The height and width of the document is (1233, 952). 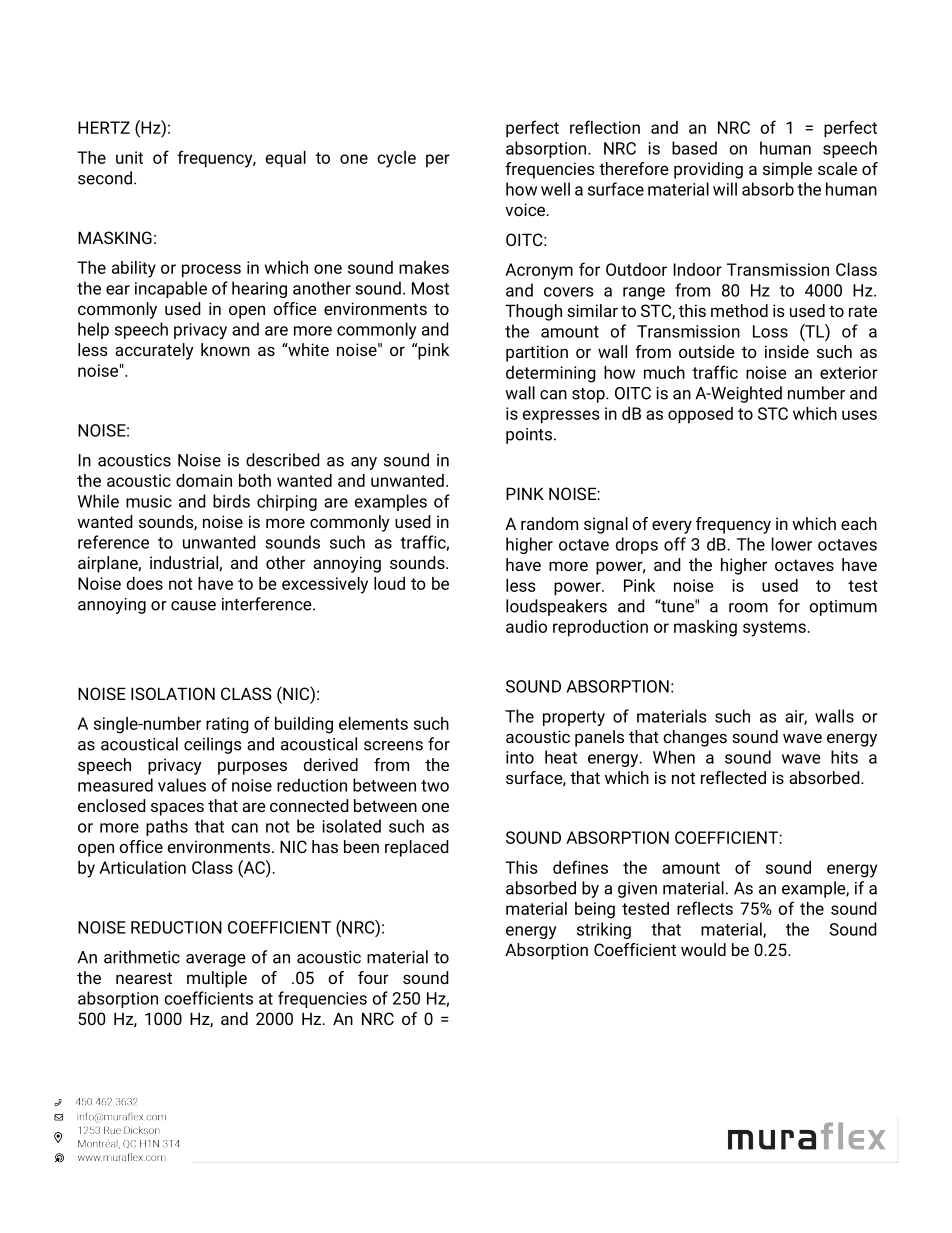 I want to click on reflected, so click(x=733, y=777).
